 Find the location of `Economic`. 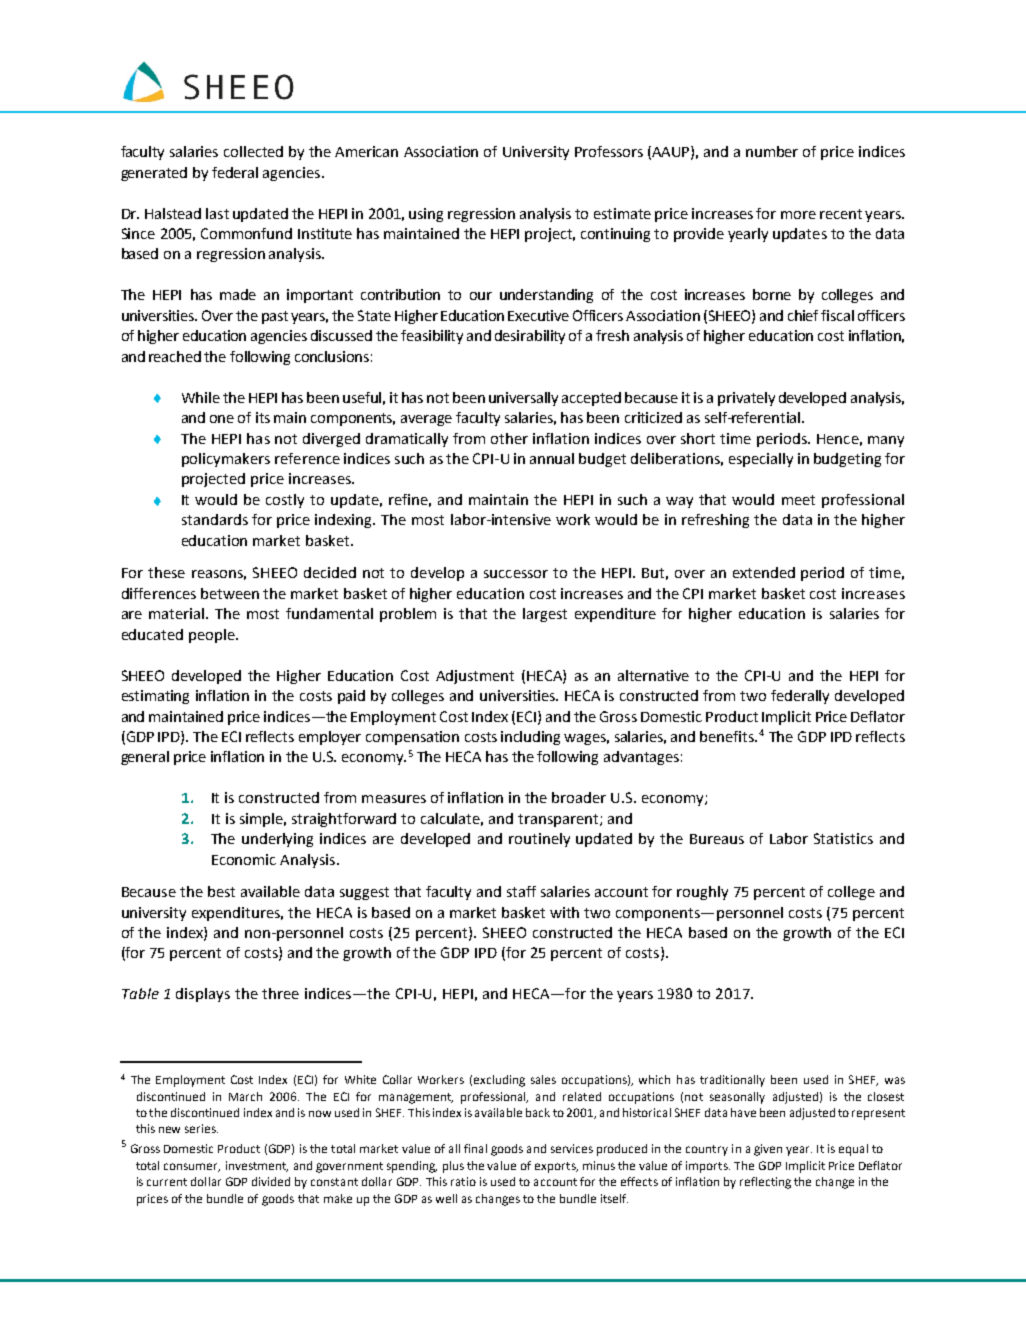

Economic is located at coordinates (244, 859).
